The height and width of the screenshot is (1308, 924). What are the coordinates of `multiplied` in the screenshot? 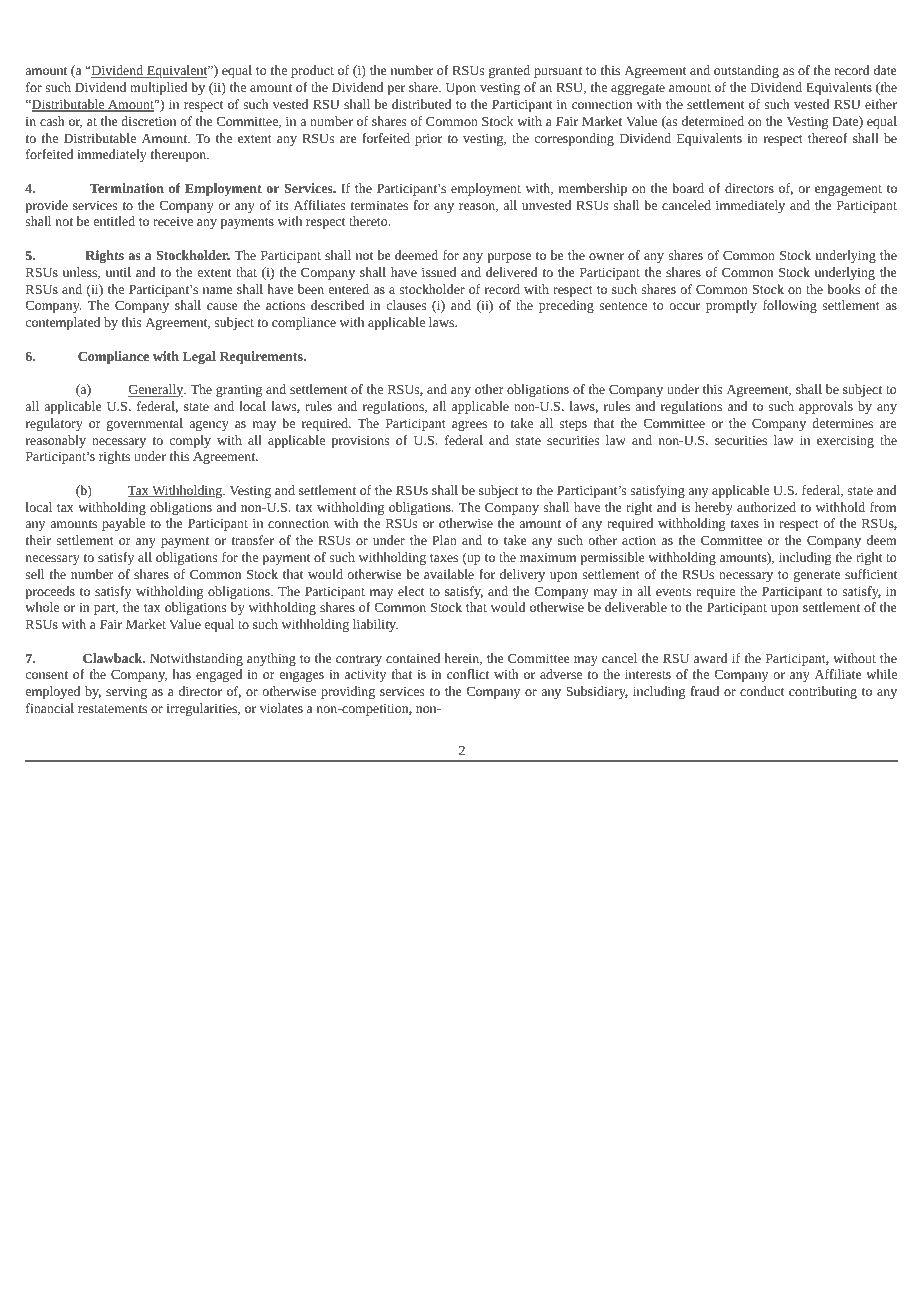 It's located at (158, 88).
